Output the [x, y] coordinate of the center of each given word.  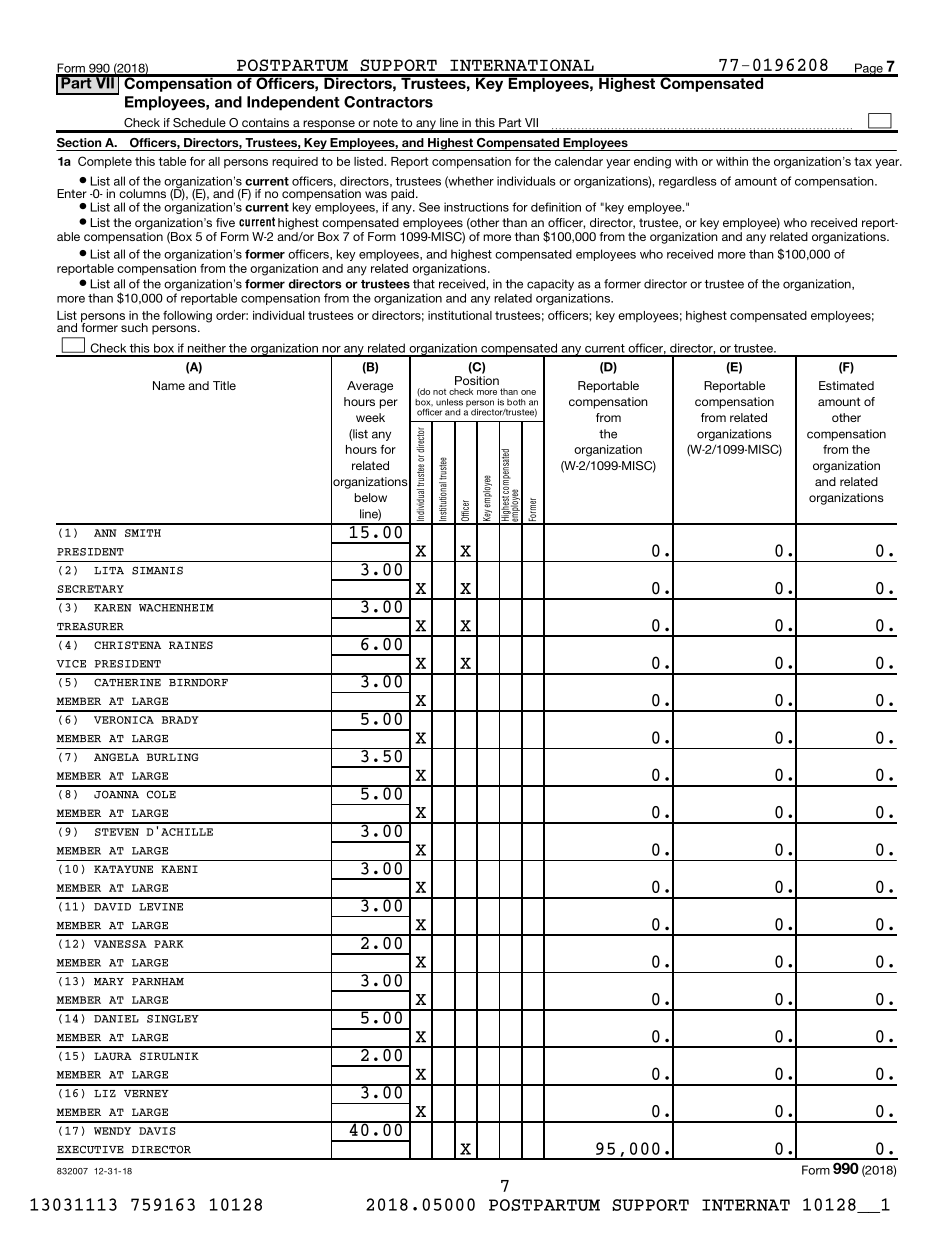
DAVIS [157, 1131]
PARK [169, 944]
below [371, 497]
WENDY [112, 1131]
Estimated [846, 385]
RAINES [191, 645]
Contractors [388, 102]
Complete [105, 162]
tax [863, 161]
